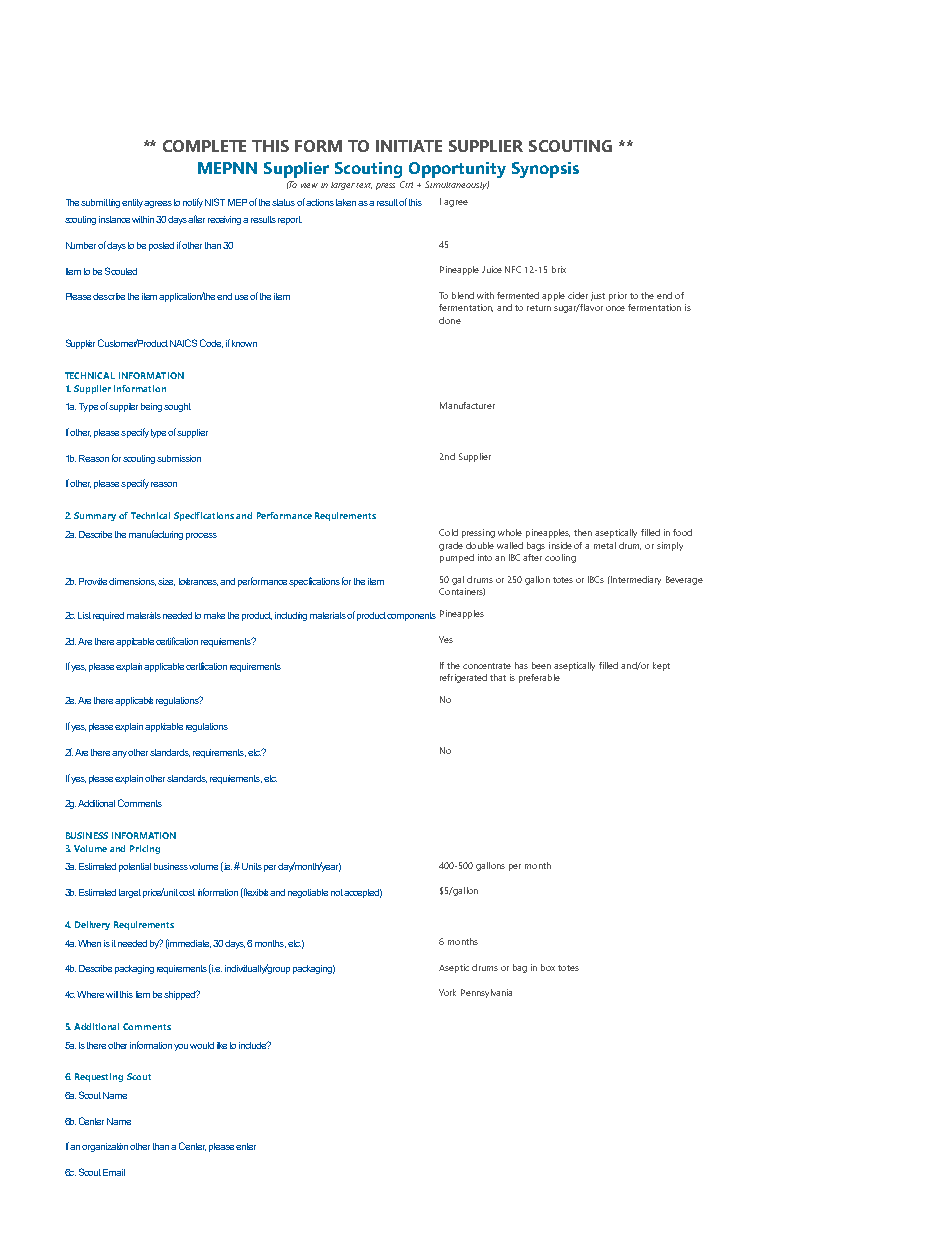 The image size is (952, 1233). Describe the element at coordinates (106, 1147) in the page. I see `organization` at that location.
